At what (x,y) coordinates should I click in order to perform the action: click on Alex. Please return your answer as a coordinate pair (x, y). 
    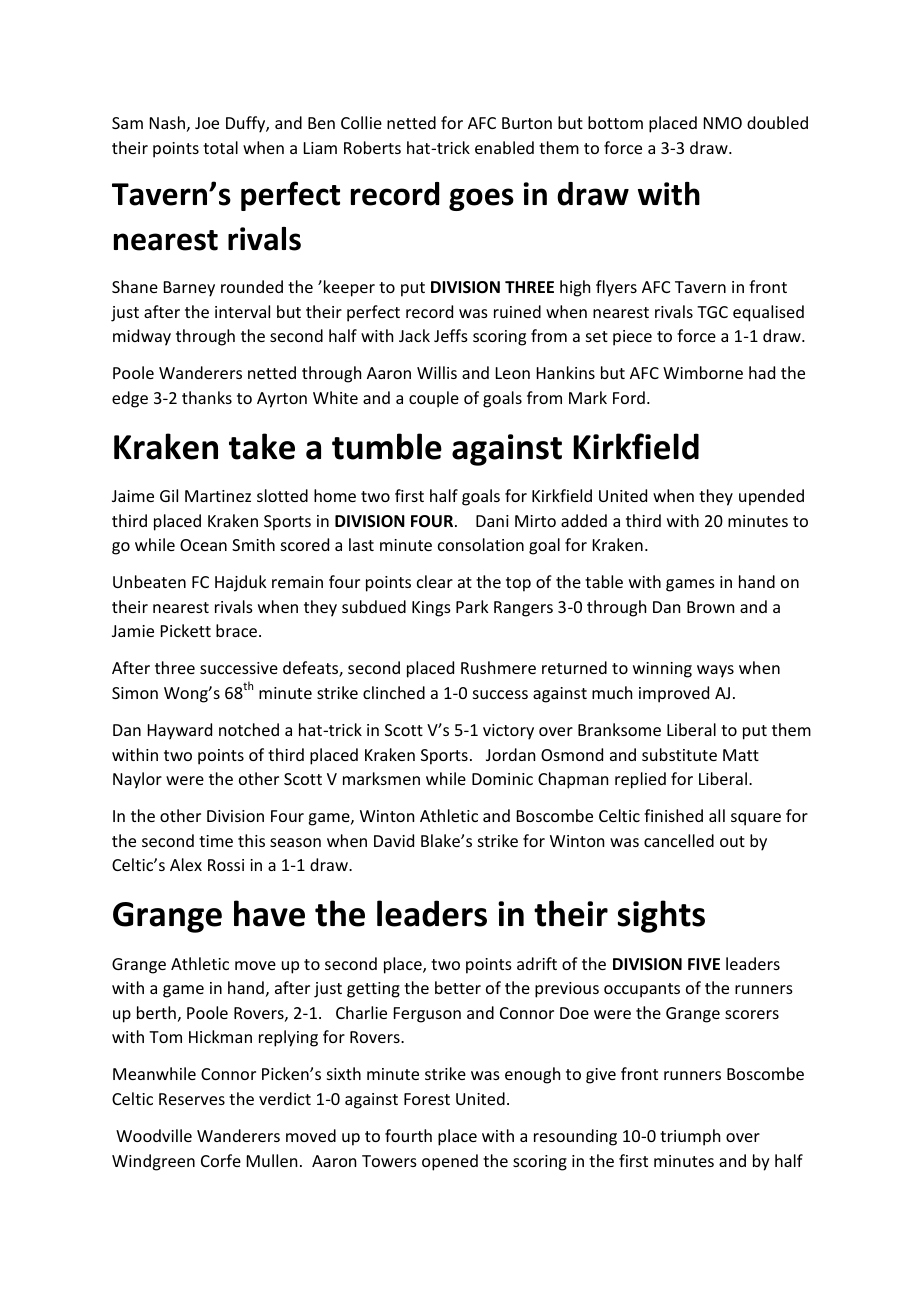
    Looking at the image, I should click on (186, 864).
